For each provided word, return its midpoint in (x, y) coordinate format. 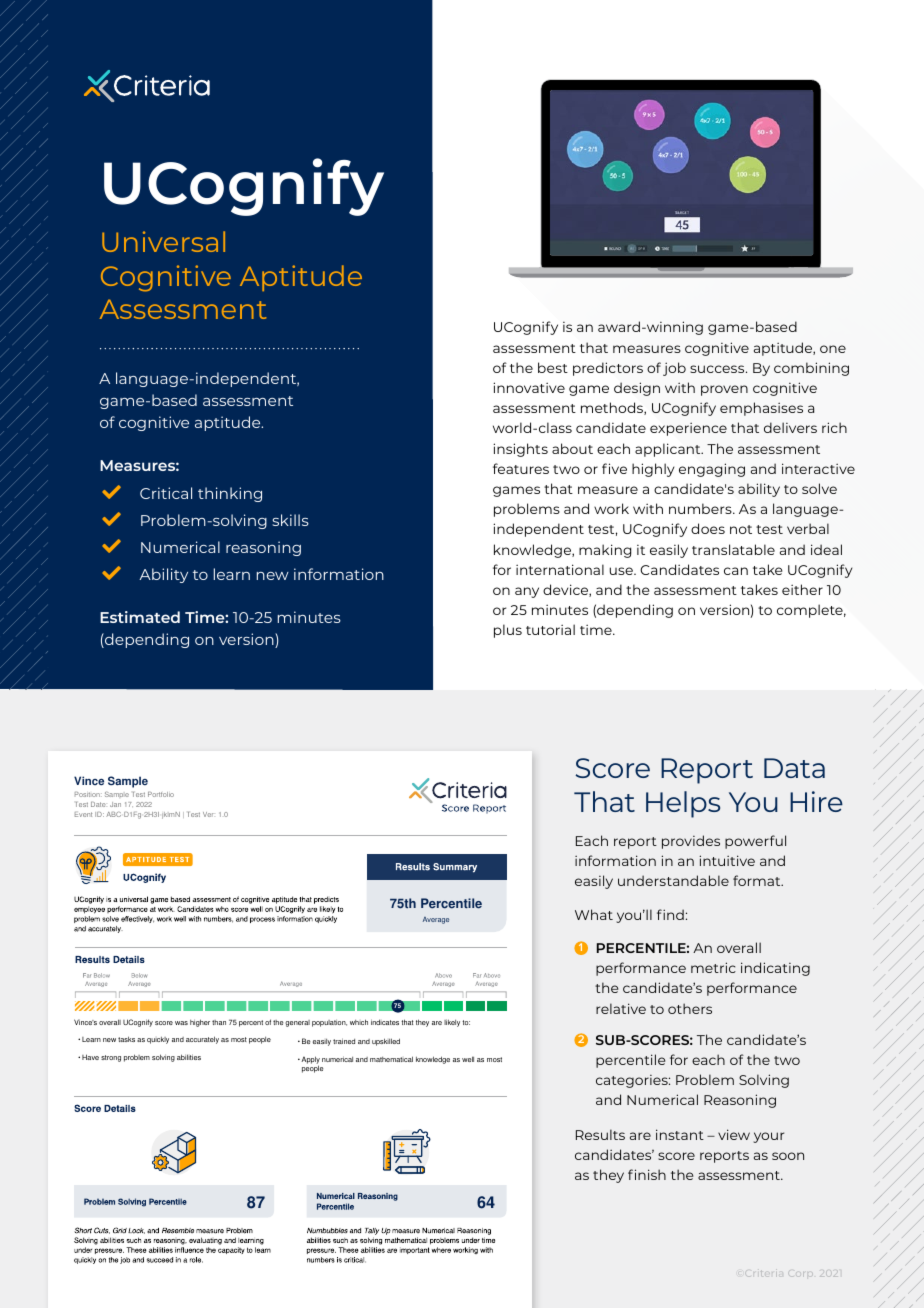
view (734, 1134)
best (553, 367)
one (833, 349)
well (468, 1059)
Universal (163, 241)
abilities (189, 1057)
